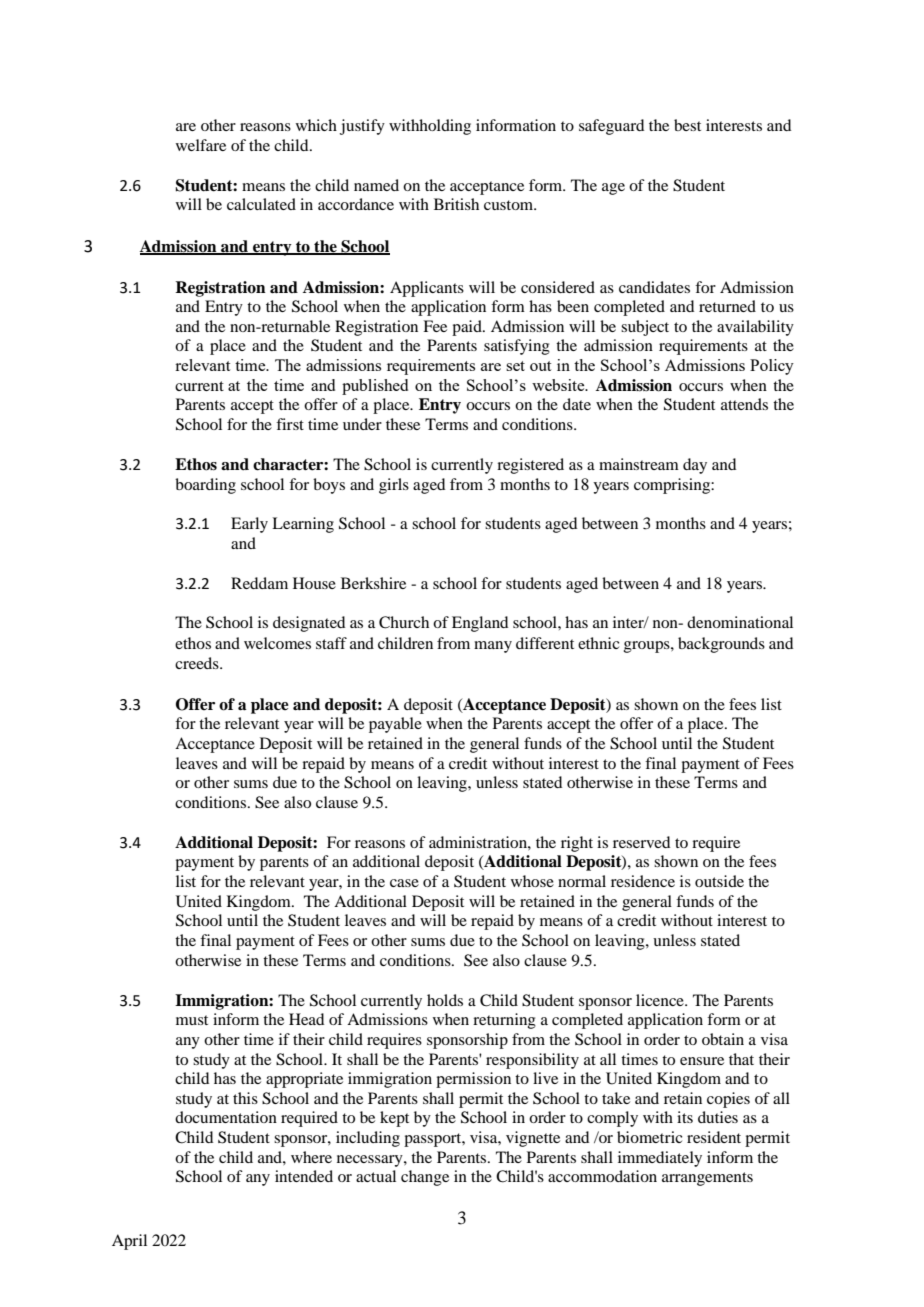  Describe the element at coordinates (192, 1020) in the screenshot. I see `must` at that location.
